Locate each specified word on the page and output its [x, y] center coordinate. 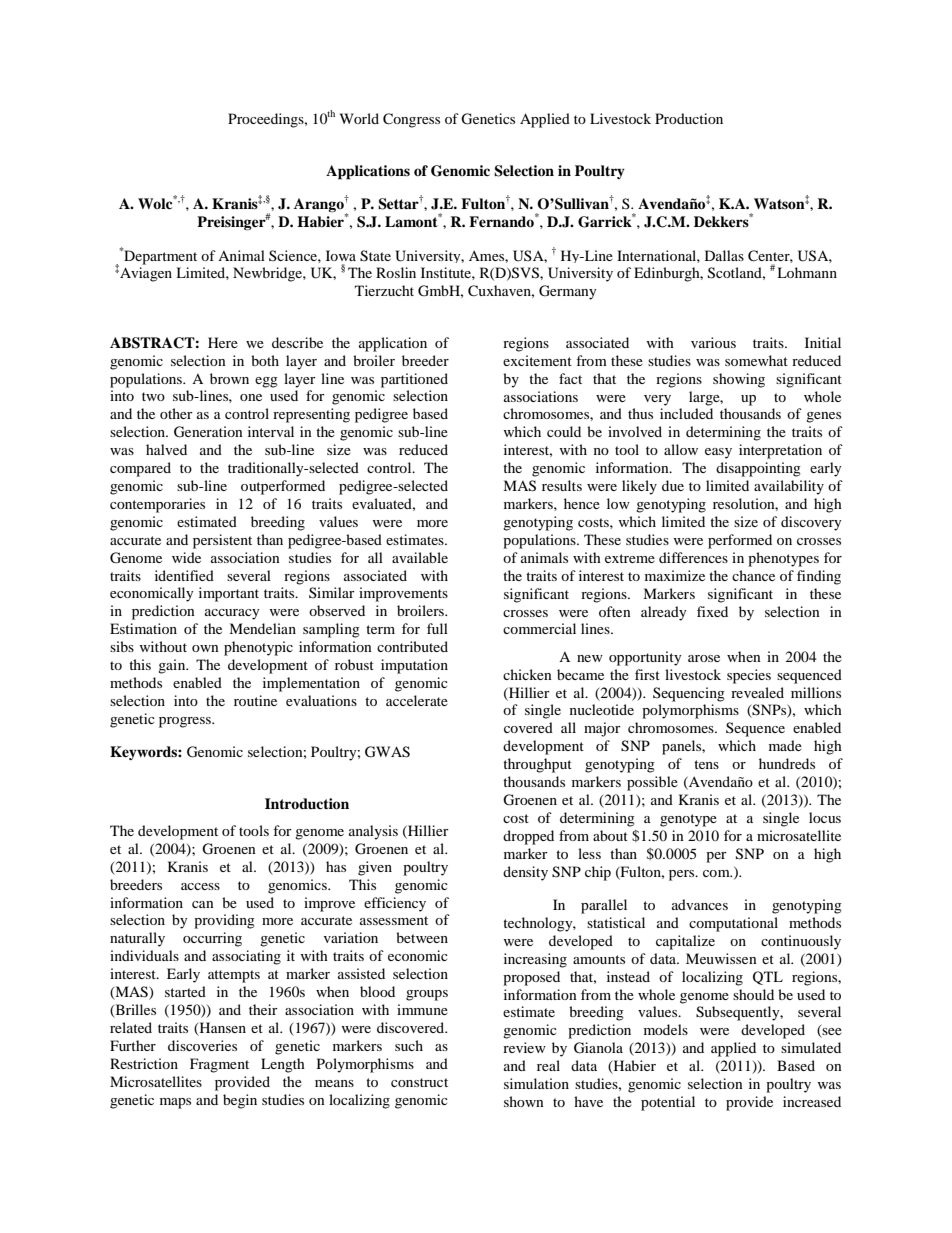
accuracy [232, 614]
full [437, 628]
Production [689, 118]
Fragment [219, 1065]
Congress [411, 120]
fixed [712, 611]
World [359, 118]
